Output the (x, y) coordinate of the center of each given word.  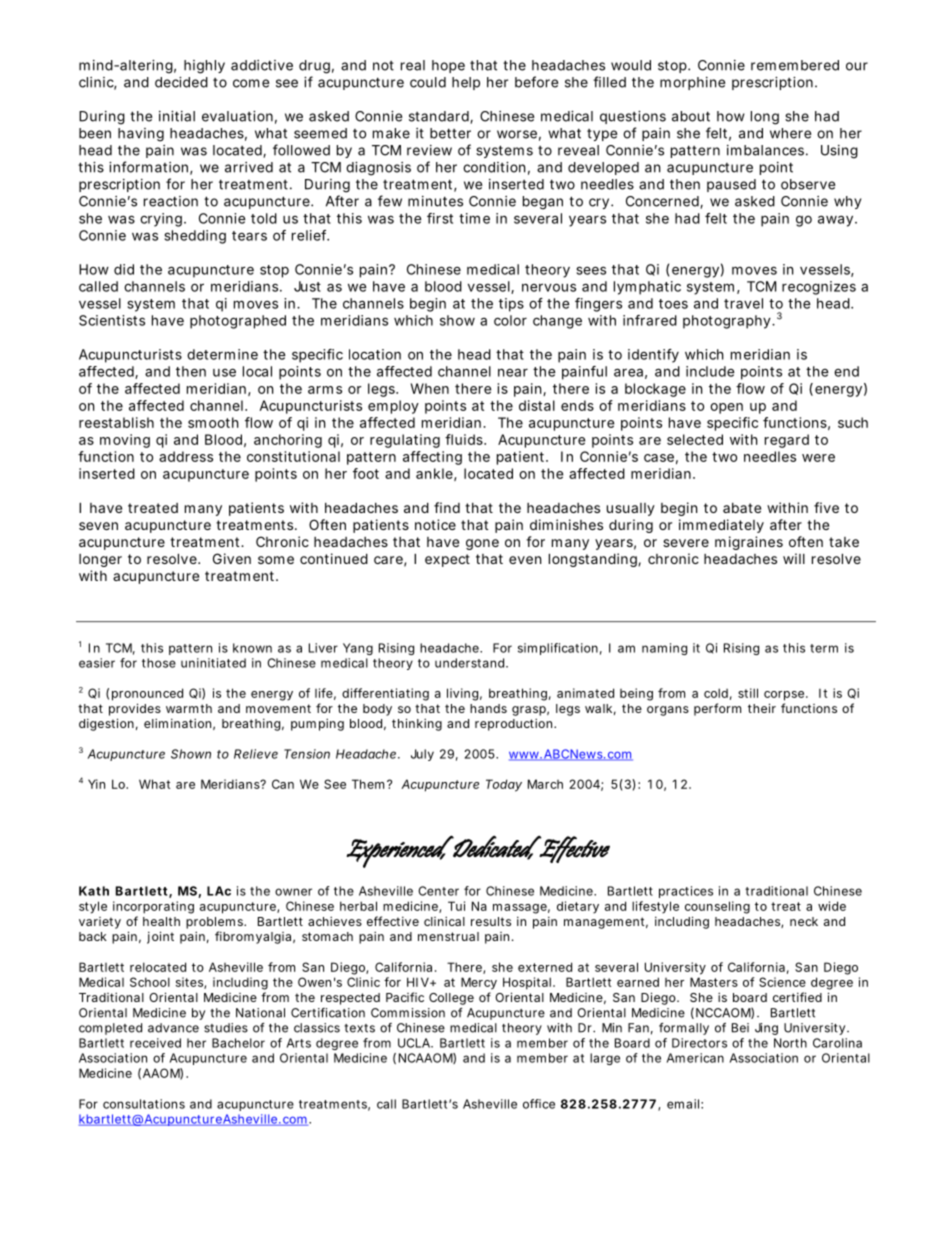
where (790, 133)
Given (232, 558)
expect (447, 560)
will (794, 558)
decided (181, 82)
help (466, 83)
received (155, 1043)
